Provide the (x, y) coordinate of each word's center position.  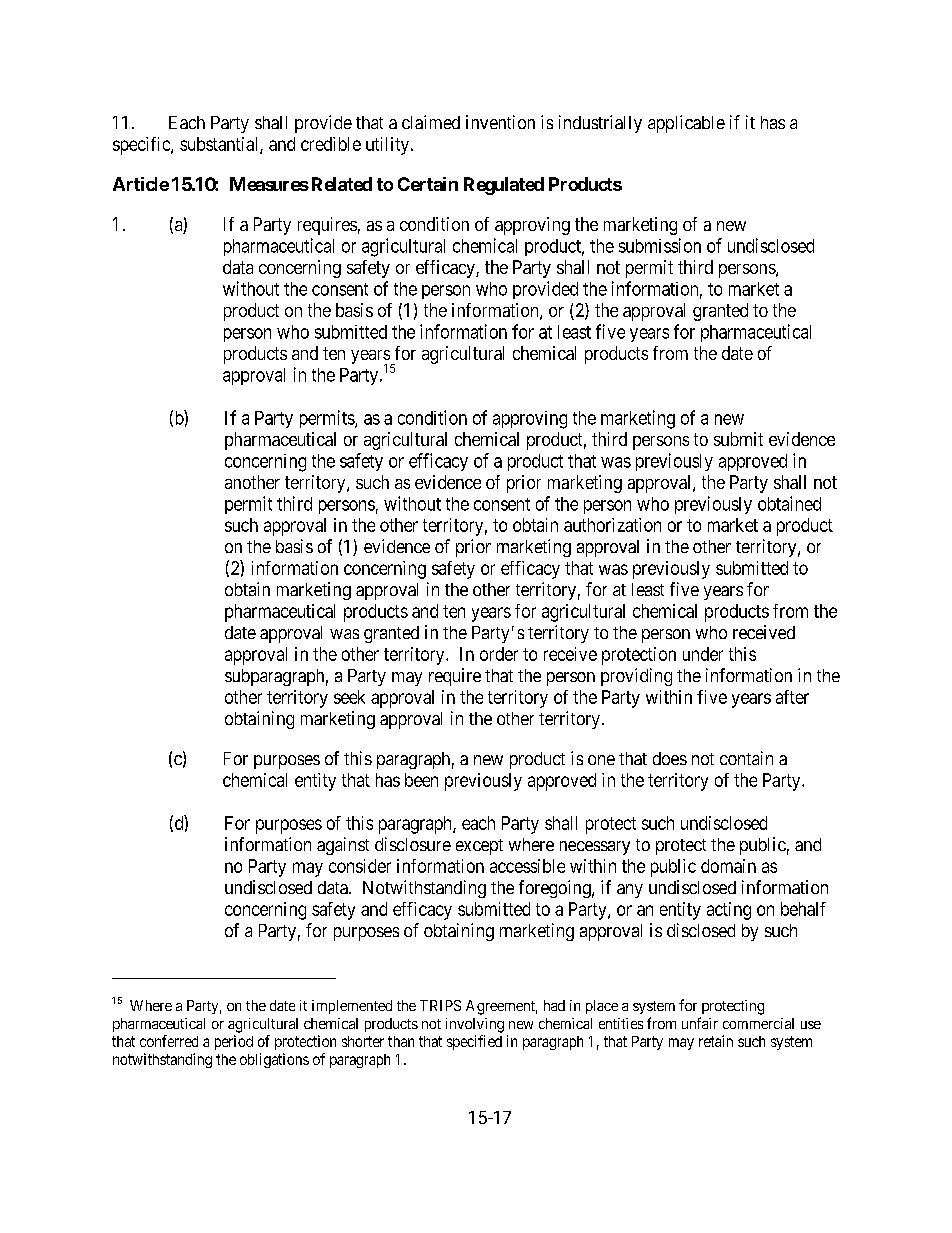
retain (716, 1041)
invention (500, 122)
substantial (220, 145)
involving (475, 1025)
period (234, 1042)
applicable (686, 124)
